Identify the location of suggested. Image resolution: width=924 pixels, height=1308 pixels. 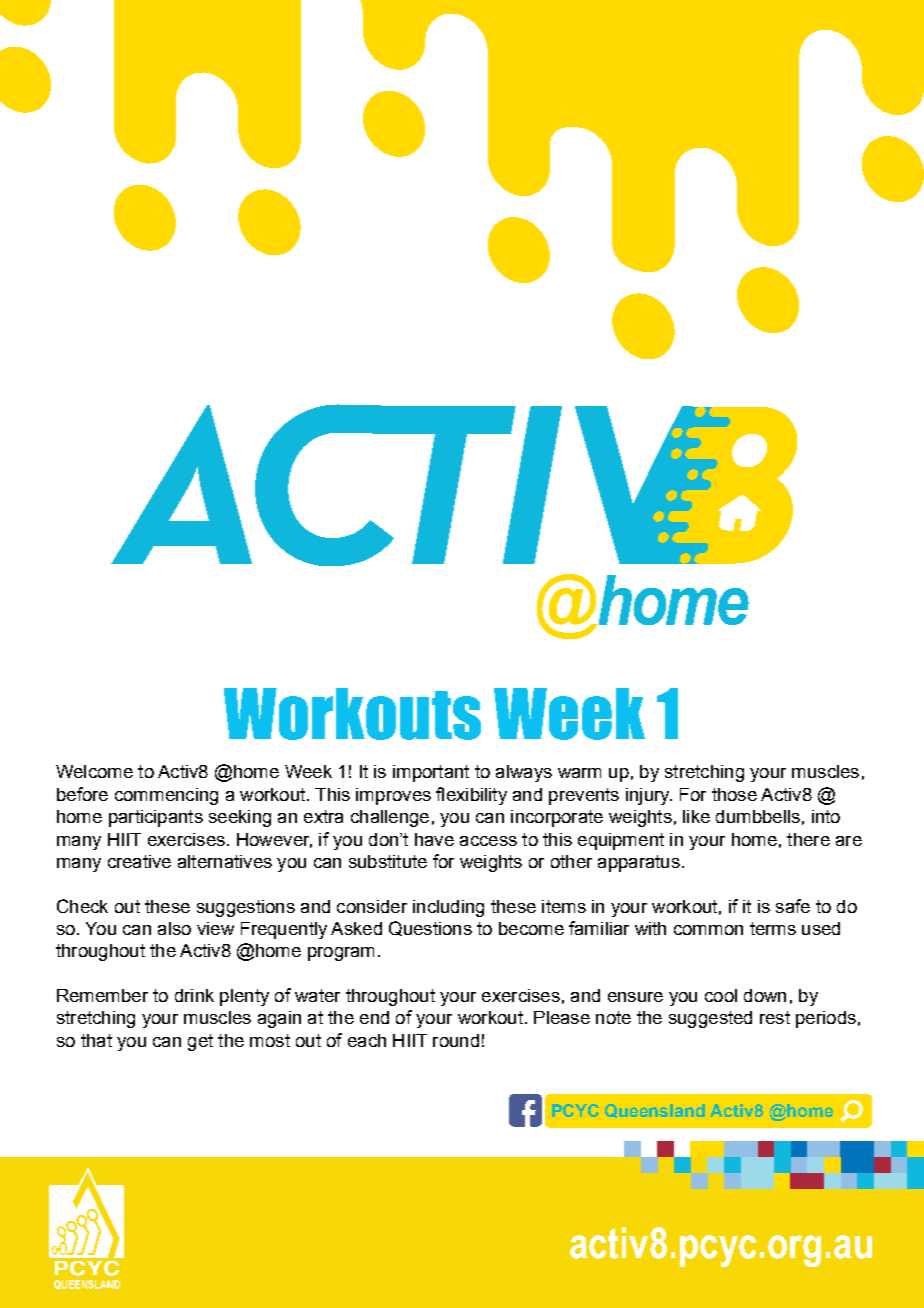
(710, 1019).
